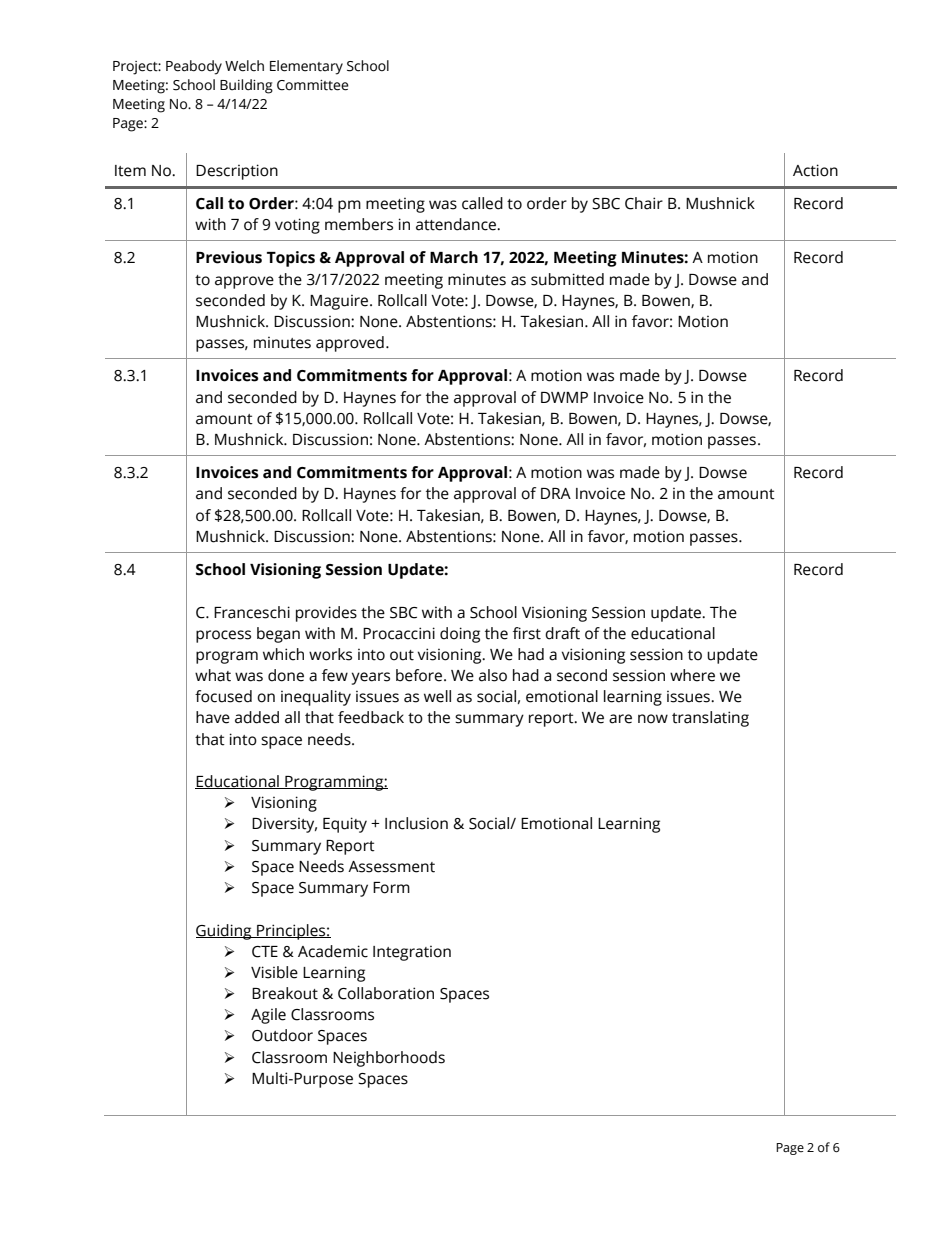 The height and width of the document is (1233, 952). I want to click on Chair, so click(644, 203).
